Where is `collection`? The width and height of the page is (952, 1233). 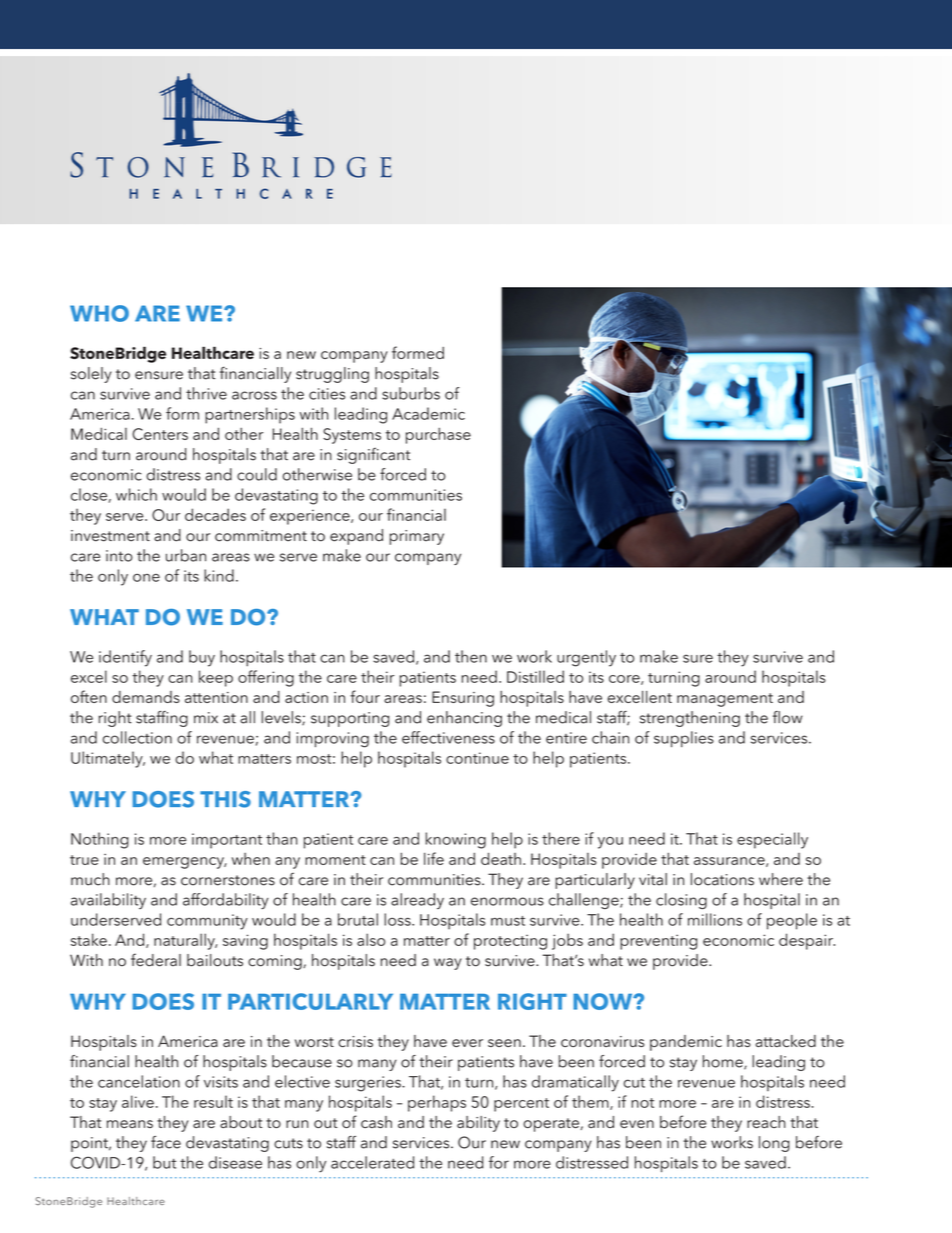
collection is located at coordinates (137, 737).
